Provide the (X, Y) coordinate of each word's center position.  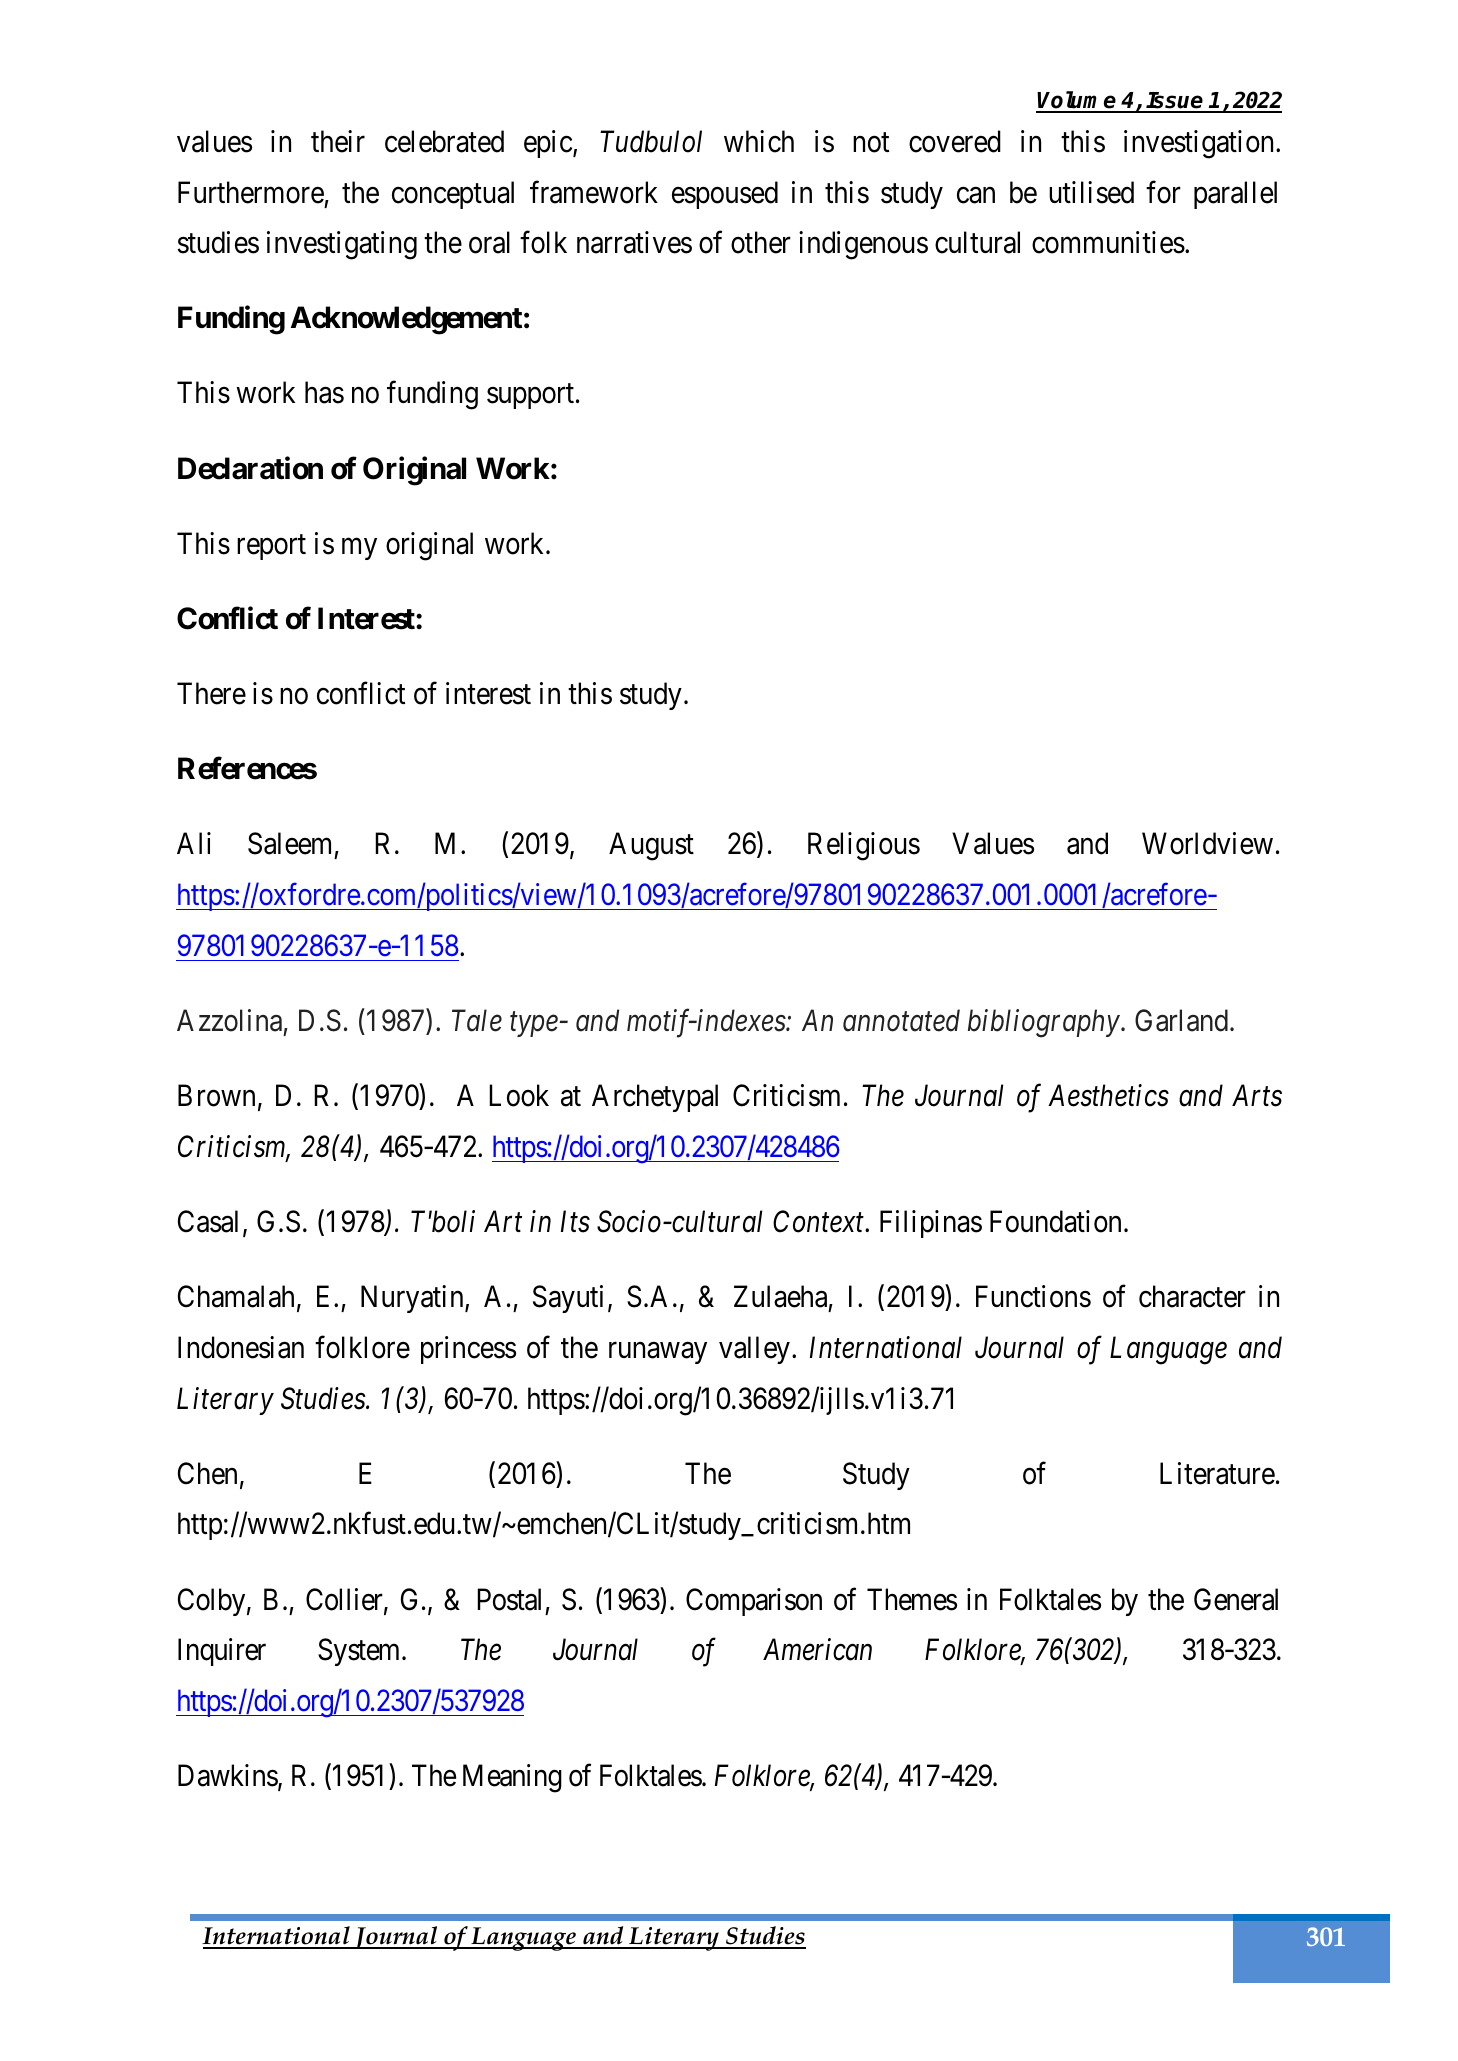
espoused (725, 195)
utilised (1091, 192)
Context (819, 1221)
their (338, 141)
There (211, 693)
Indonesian (241, 1347)
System (360, 1652)
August (651, 847)
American (817, 1649)
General (1236, 1599)
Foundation (1055, 1221)
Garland (1183, 1020)
